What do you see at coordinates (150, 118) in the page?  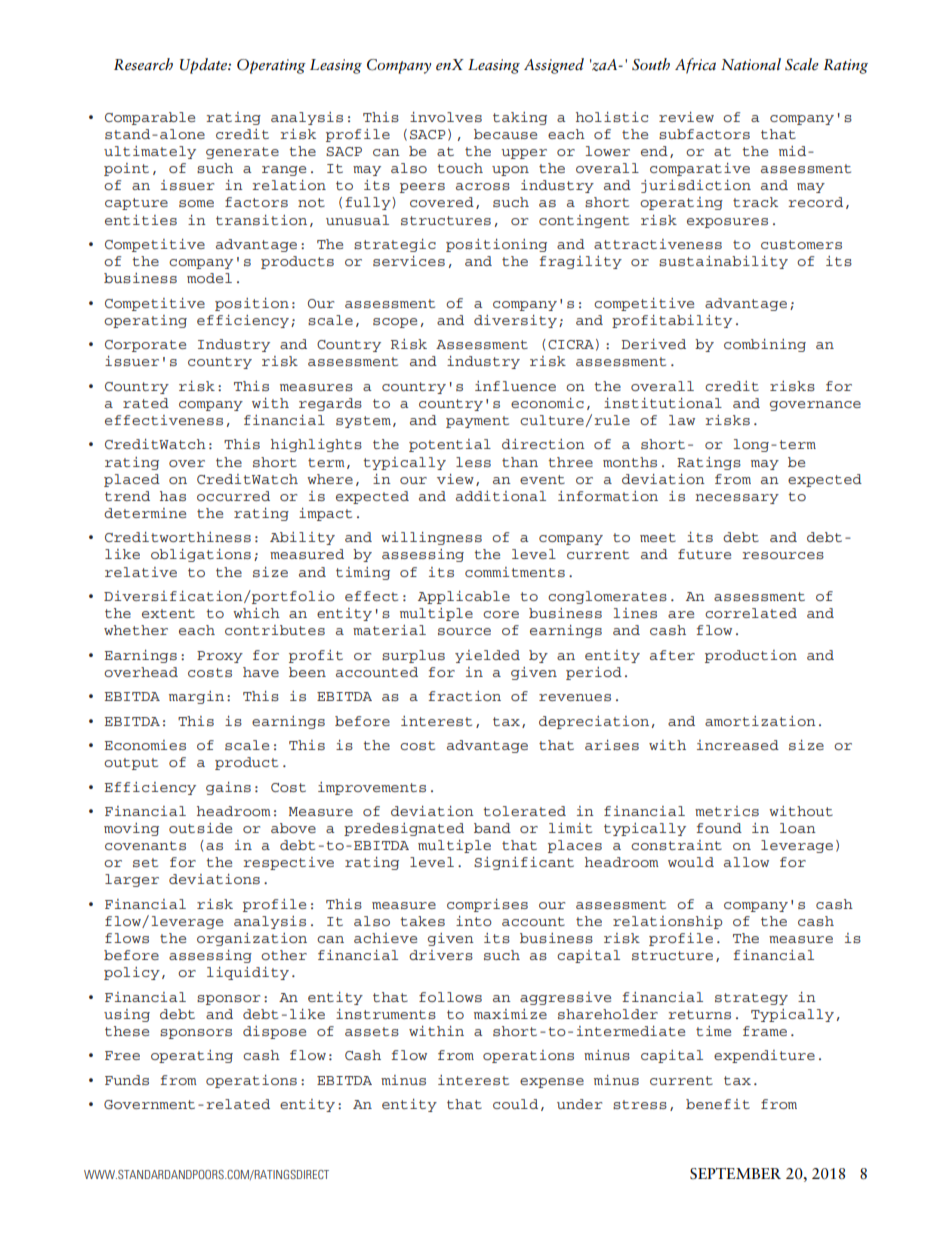 I see `Comparable` at bounding box center [150, 118].
